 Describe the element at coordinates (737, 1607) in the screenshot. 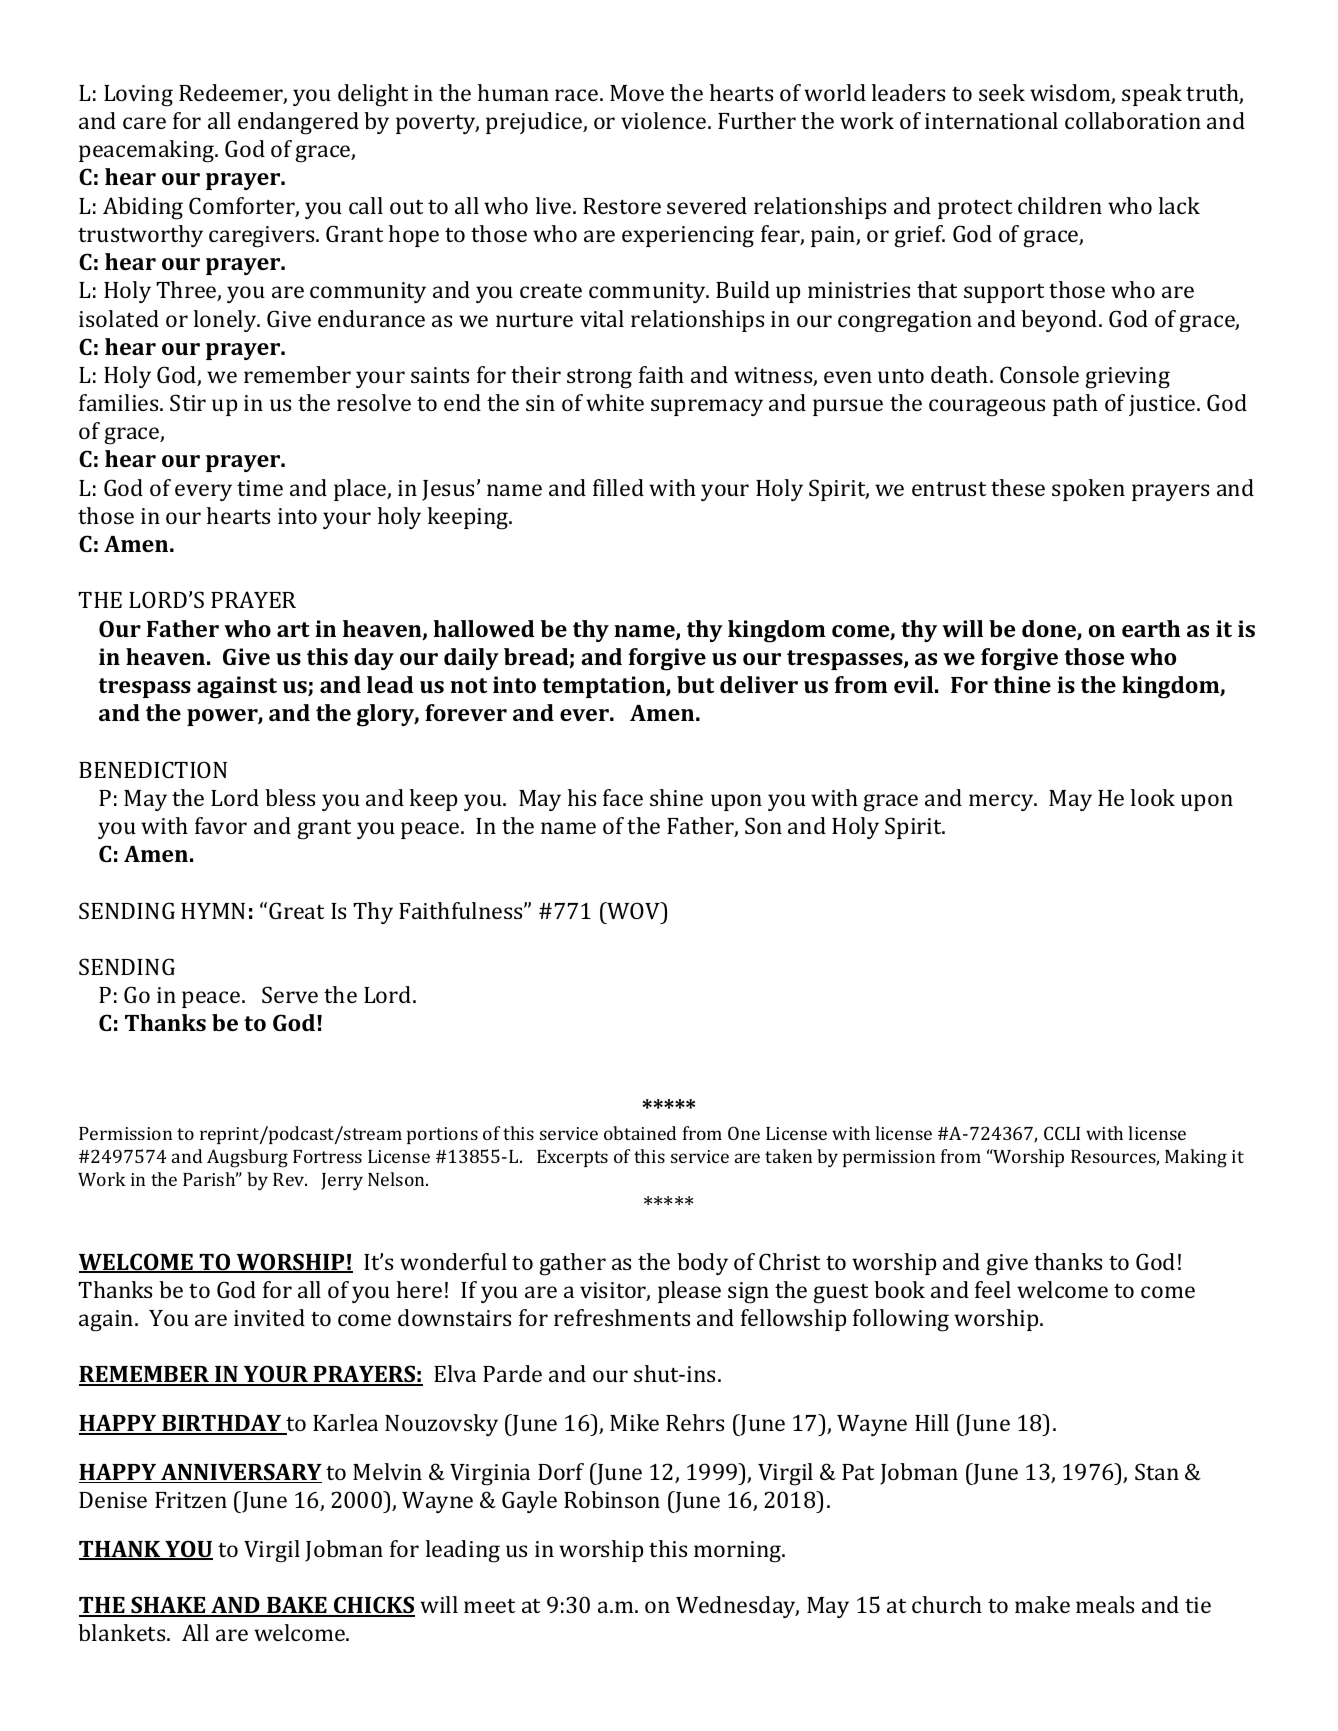

I see `Wednesday` at that location.
